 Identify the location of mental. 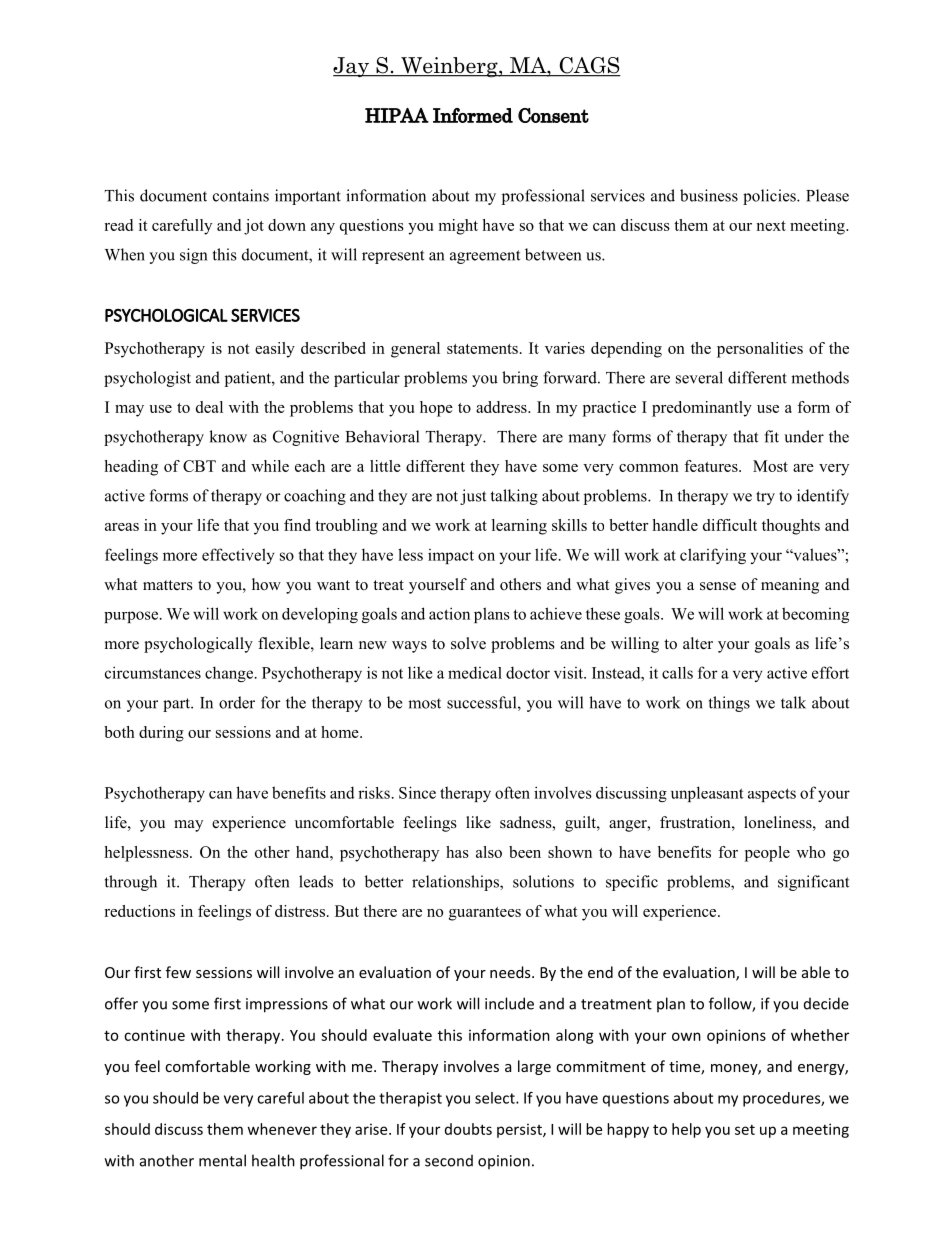
(222, 1160).
